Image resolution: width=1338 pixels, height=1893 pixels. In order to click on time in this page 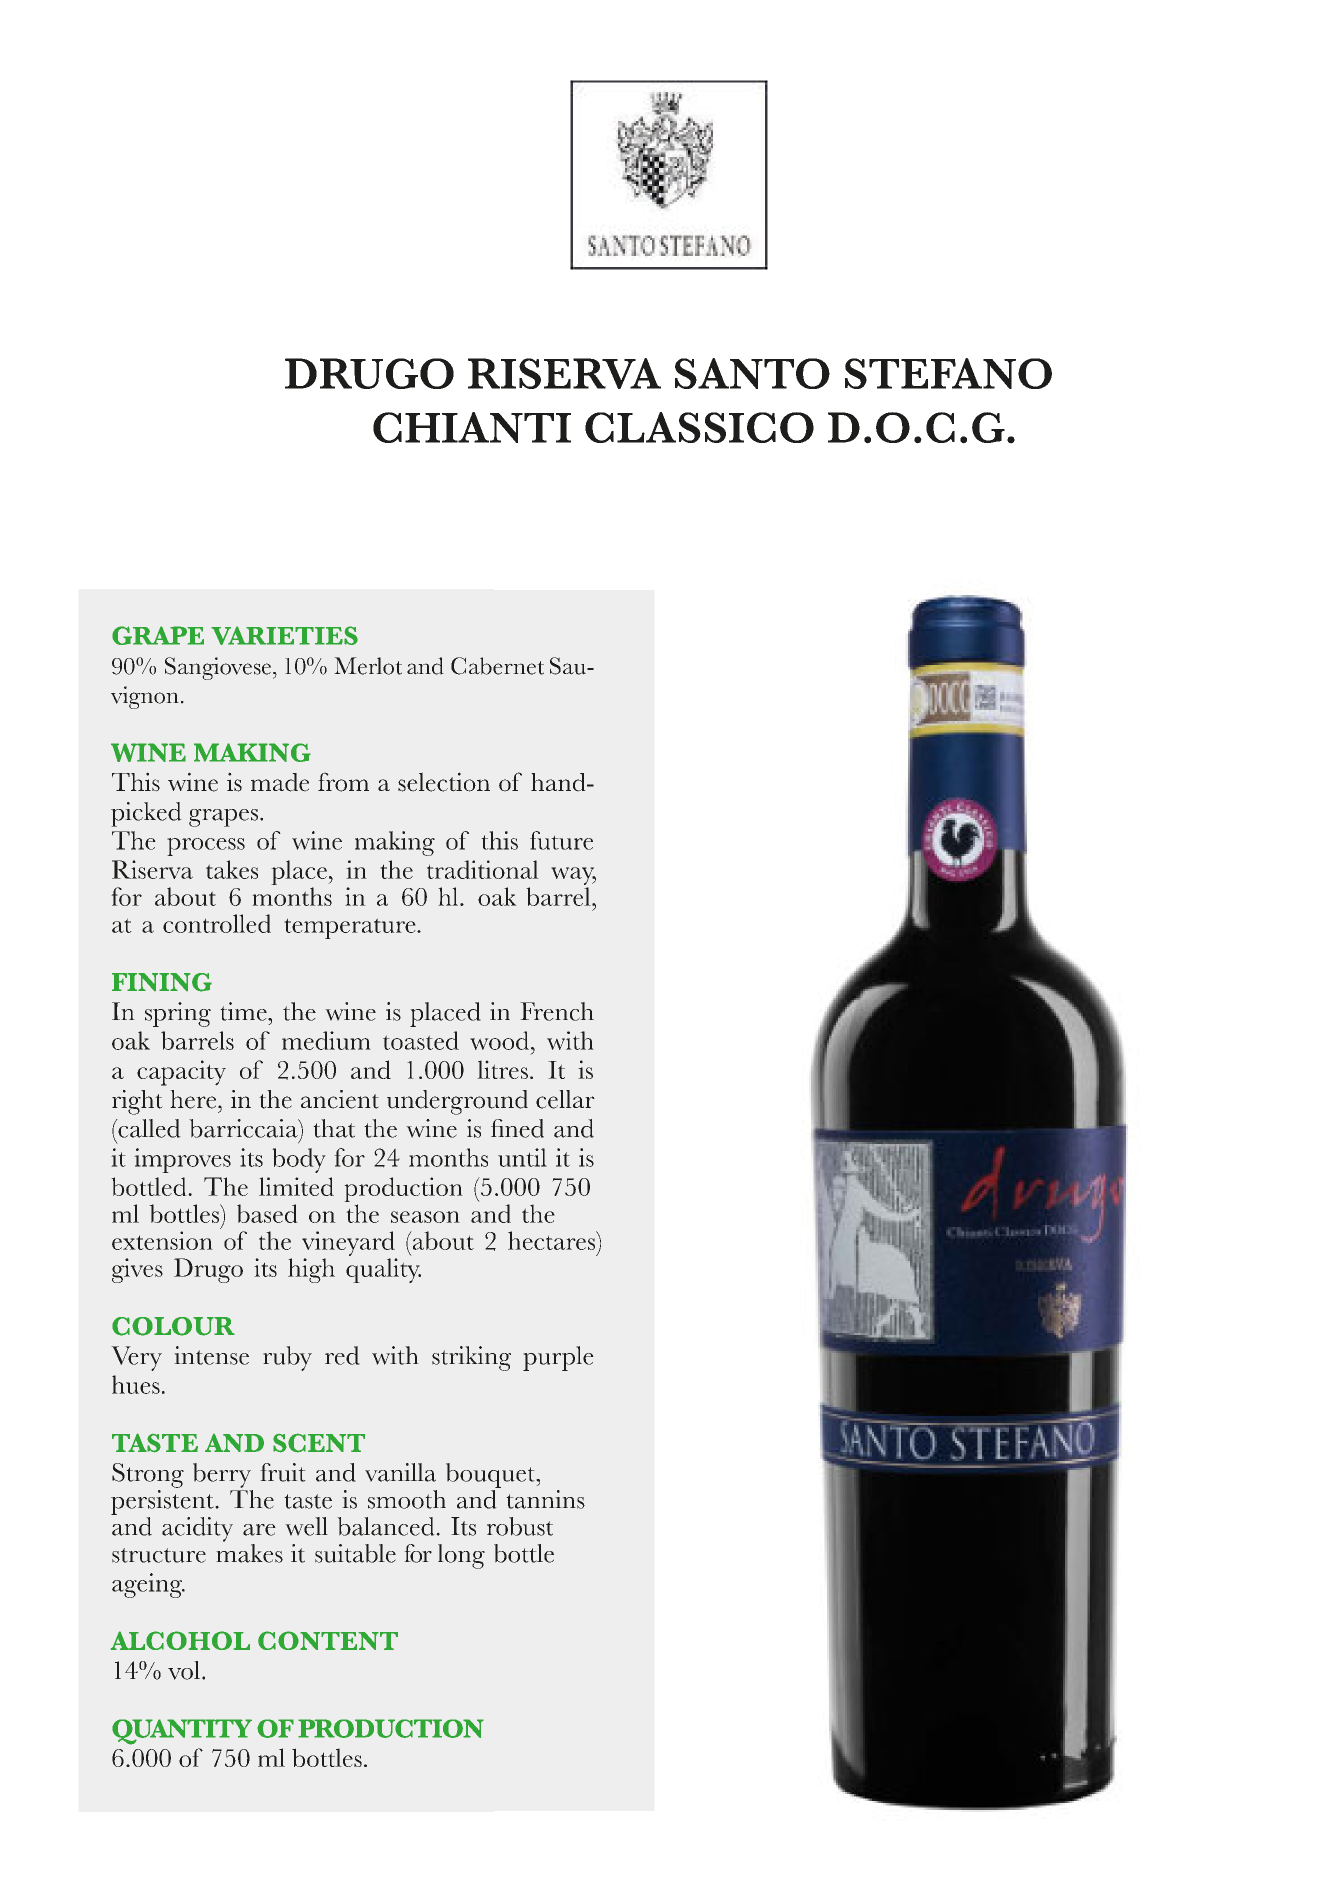, I will do `click(244, 1011)`.
